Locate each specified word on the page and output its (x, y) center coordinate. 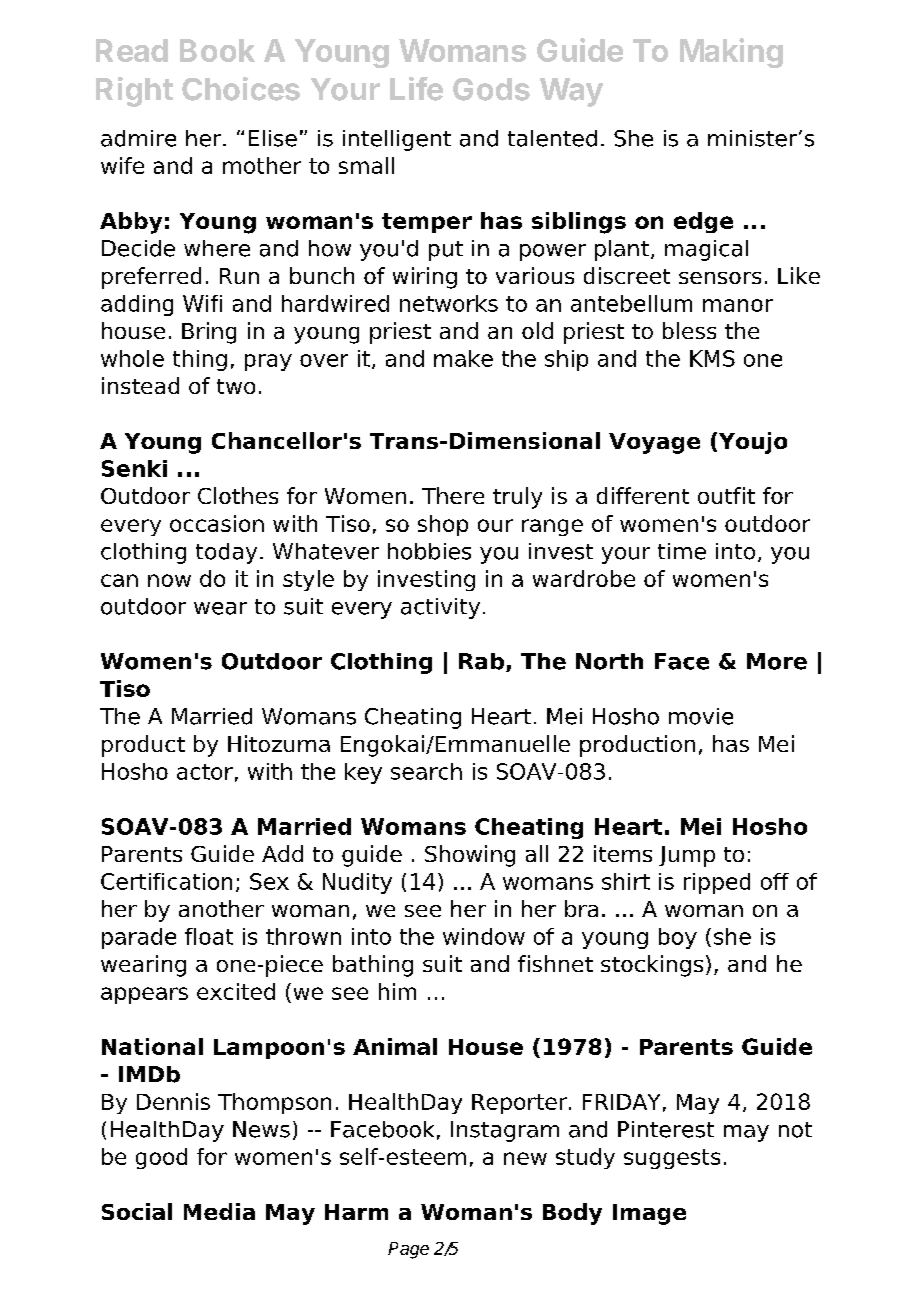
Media (219, 1211)
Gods (491, 89)
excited (236, 991)
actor (205, 772)
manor (738, 305)
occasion (217, 523)
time (682, 551)
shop (443, 525)
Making (731, 53)
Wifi (202, 303)
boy (678, 938)
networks (449, 303)
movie (701, 716)
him (397, 991)
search (426, 771)
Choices (241, 89)
